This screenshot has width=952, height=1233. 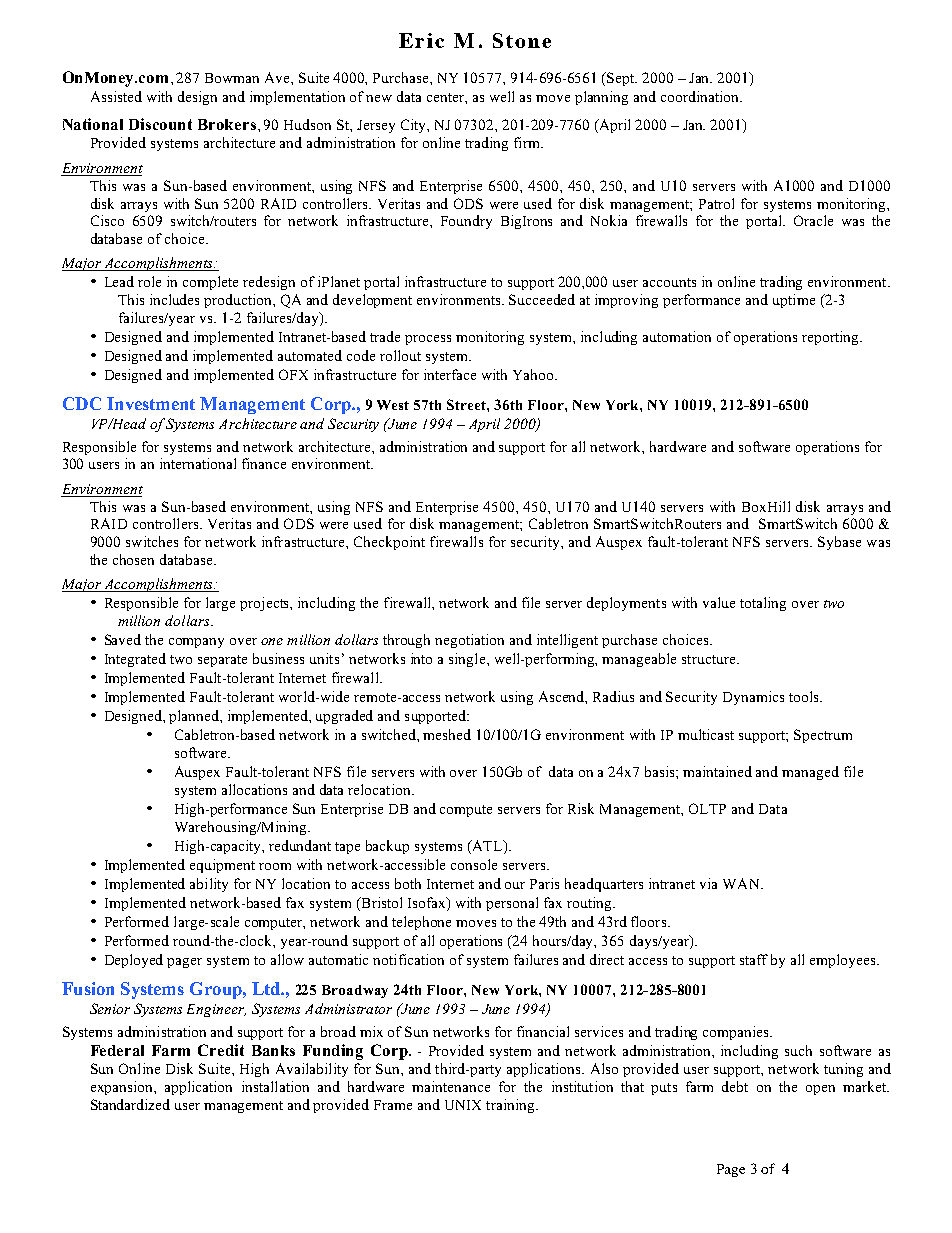 What do you see at coordinates (831, 338) in the screenshot?
I see `reporting` at bounding box center [831, 338].
